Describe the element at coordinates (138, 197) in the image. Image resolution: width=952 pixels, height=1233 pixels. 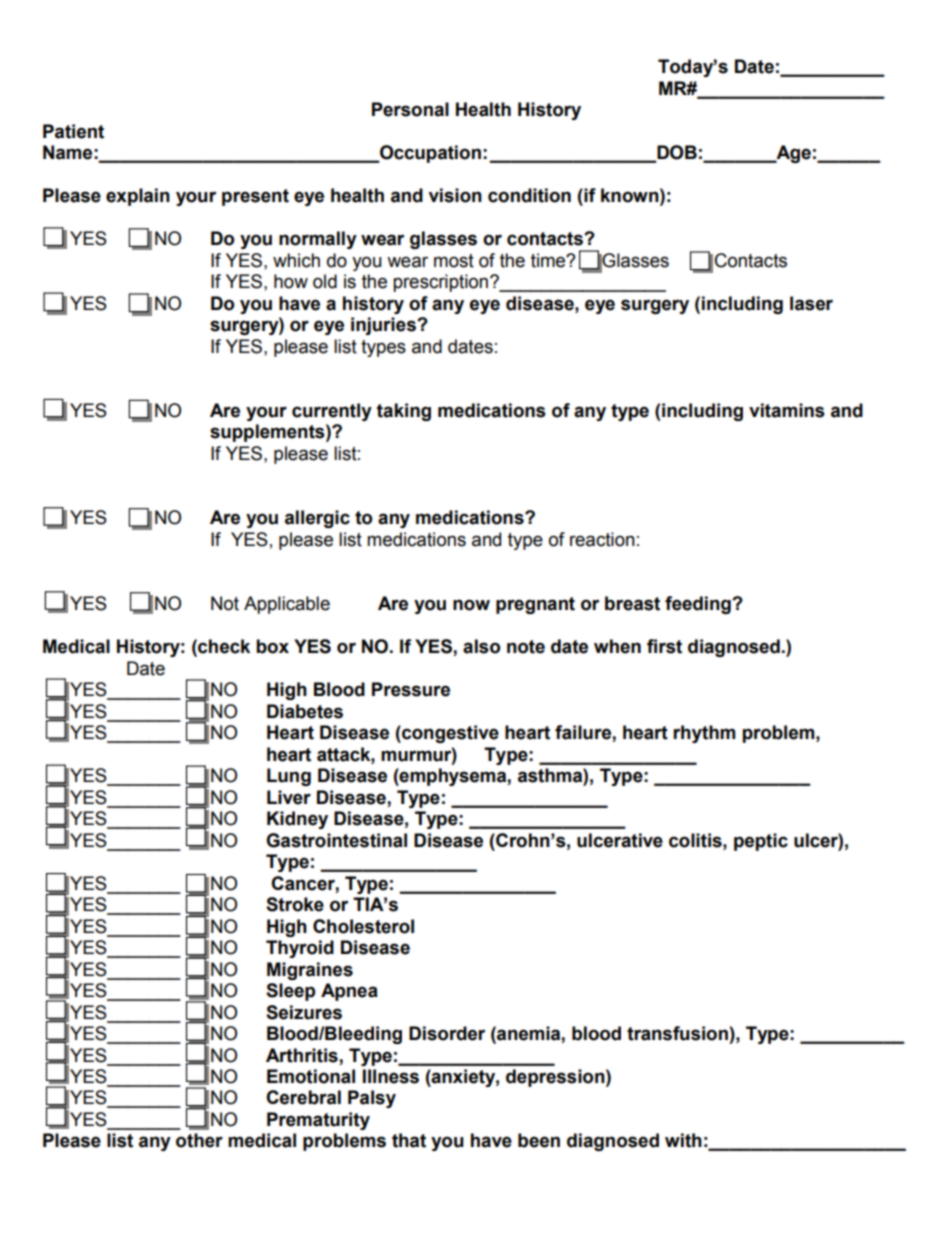
I see `explain` at that location.
